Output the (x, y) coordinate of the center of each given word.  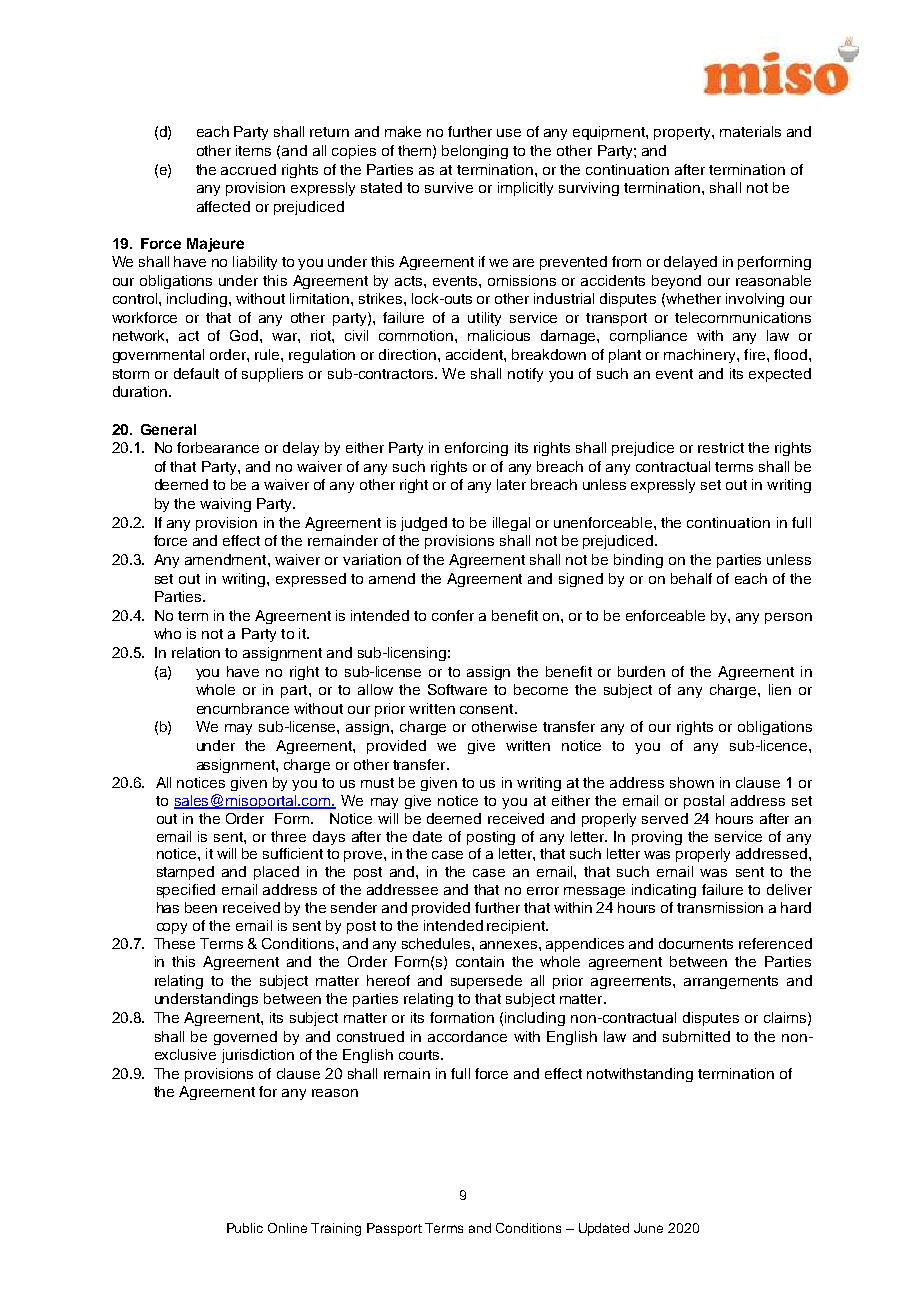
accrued (248, 169)
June (648, 1228)
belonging (475, 152)
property (683, 133)
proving (657, 838)
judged (424, 524)
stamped (185, 873)
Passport (394, 1229)
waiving (225, 505)
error (543, 891)
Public (245, 1228)
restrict (721, 447)
